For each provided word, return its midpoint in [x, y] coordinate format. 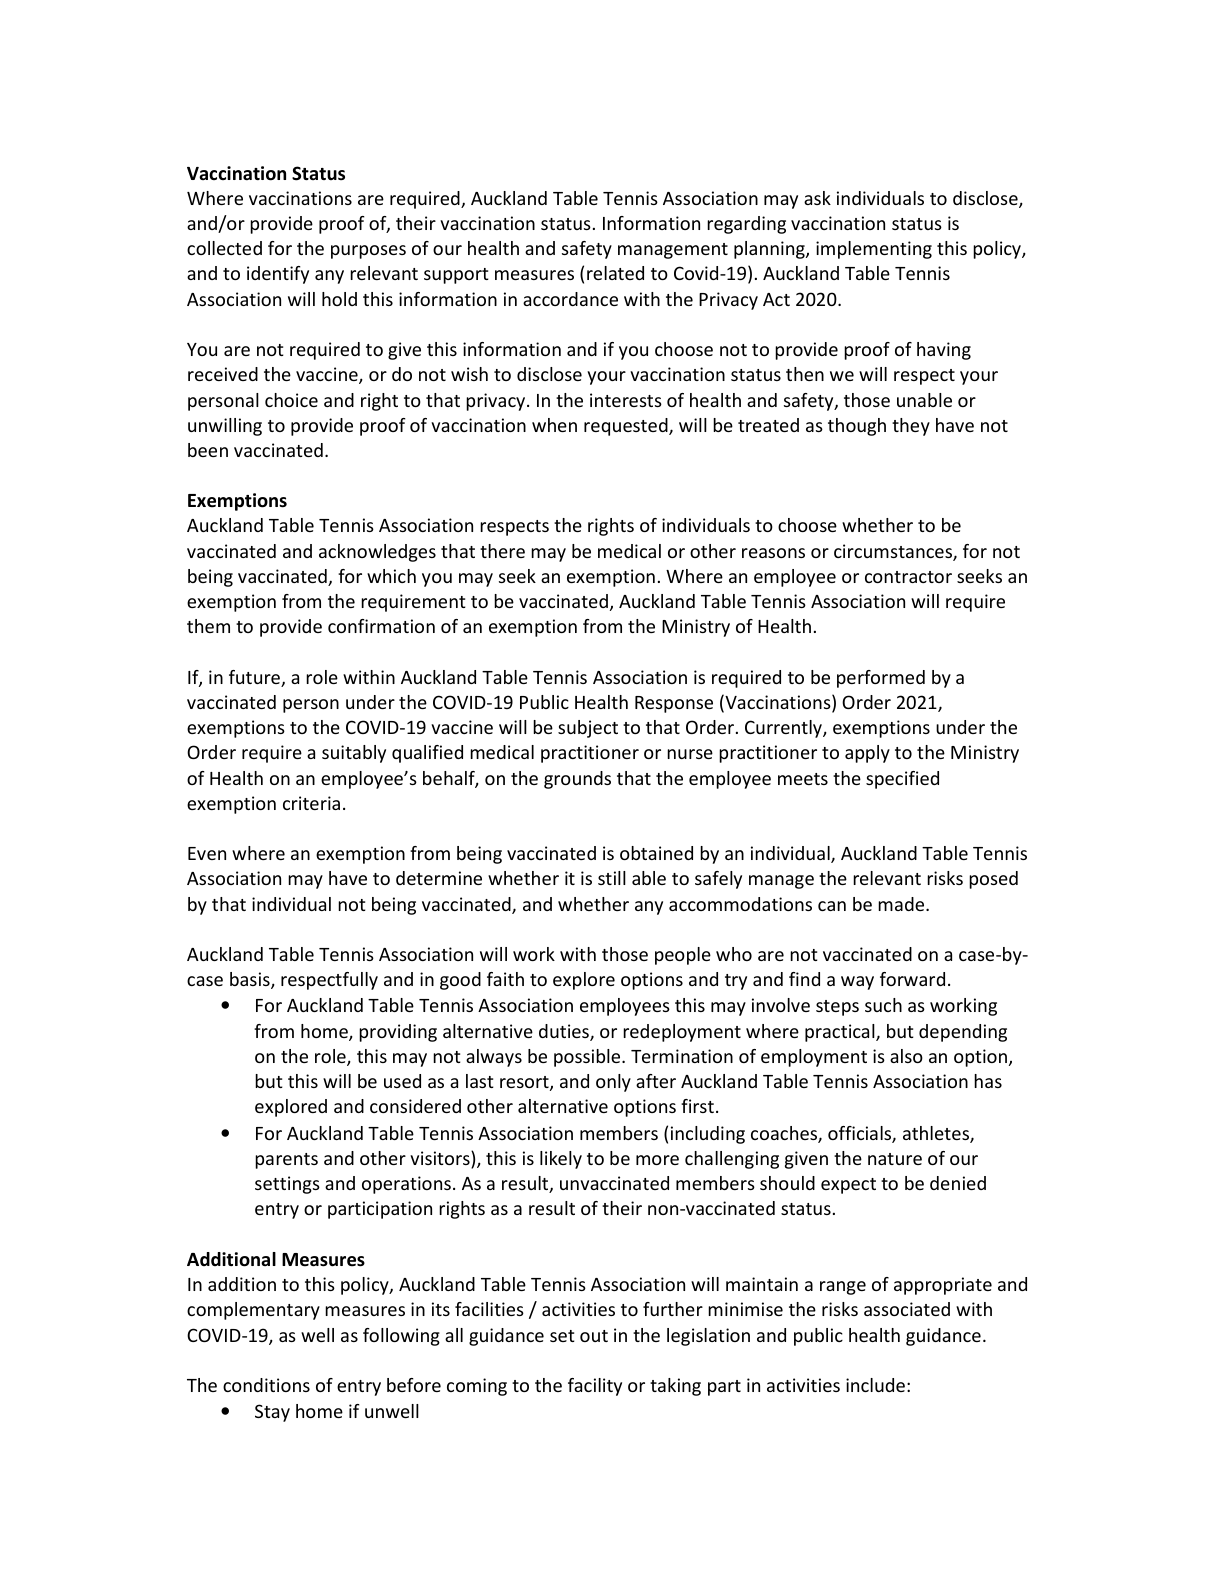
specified [902, 780]
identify [278, 275]
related [615, 273]
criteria [311, 803]
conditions [266, 1385]
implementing [874, 250]
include [875, 1385]
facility [595, 1387]
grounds [577, 780]
